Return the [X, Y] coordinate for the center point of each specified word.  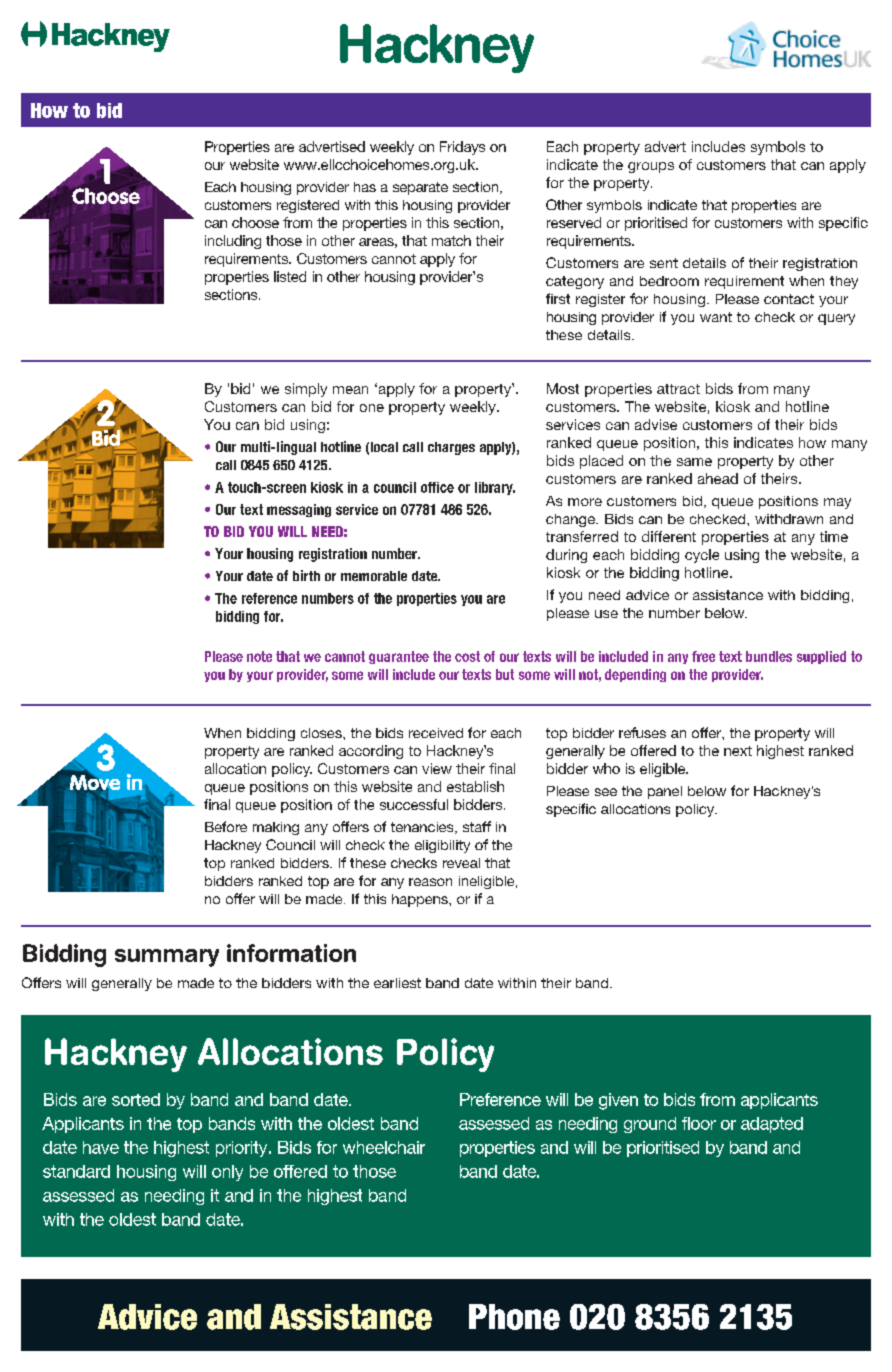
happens [421, 900]
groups [651, 167]
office [437, 487]
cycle [702, 556]
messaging [299, 510]
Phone [514, 1317]
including [233, 242]
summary [167, 958]
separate [420, 188]
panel [665, 792]
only [227, 1173]
